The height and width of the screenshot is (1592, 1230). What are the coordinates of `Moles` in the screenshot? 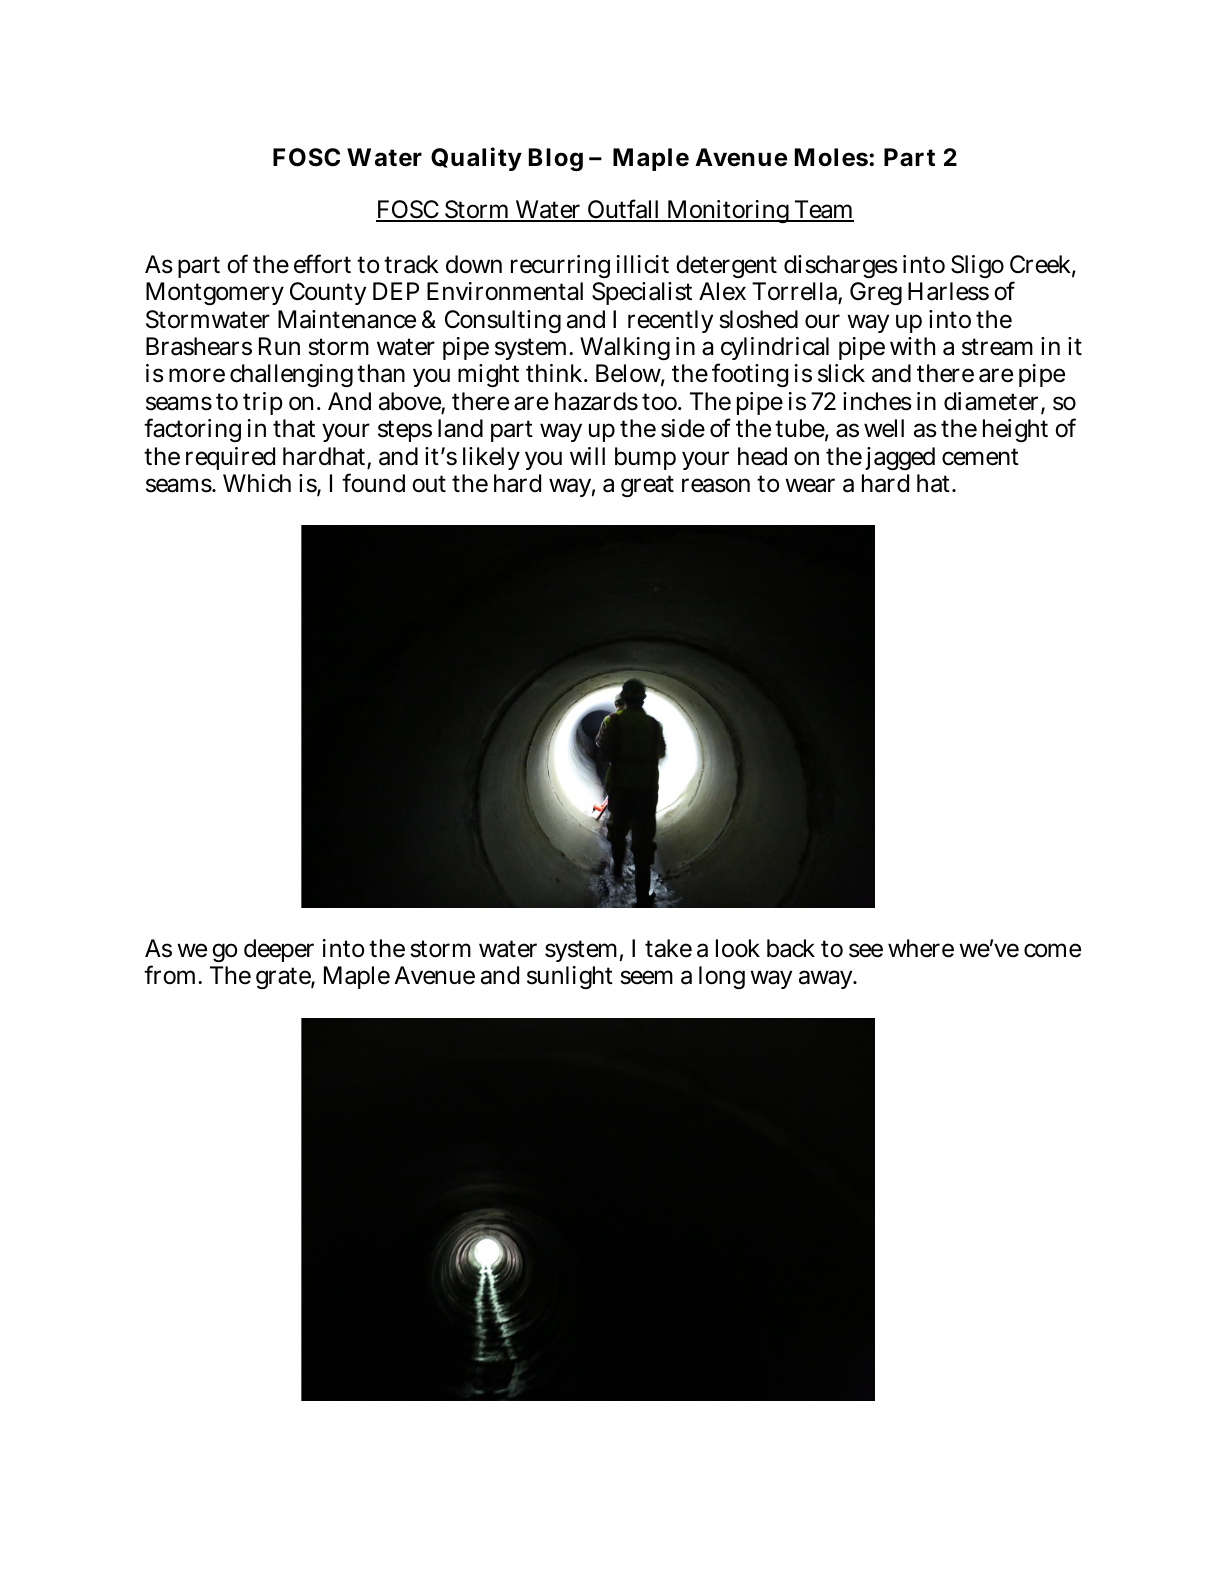 It's located at (831, 157).
